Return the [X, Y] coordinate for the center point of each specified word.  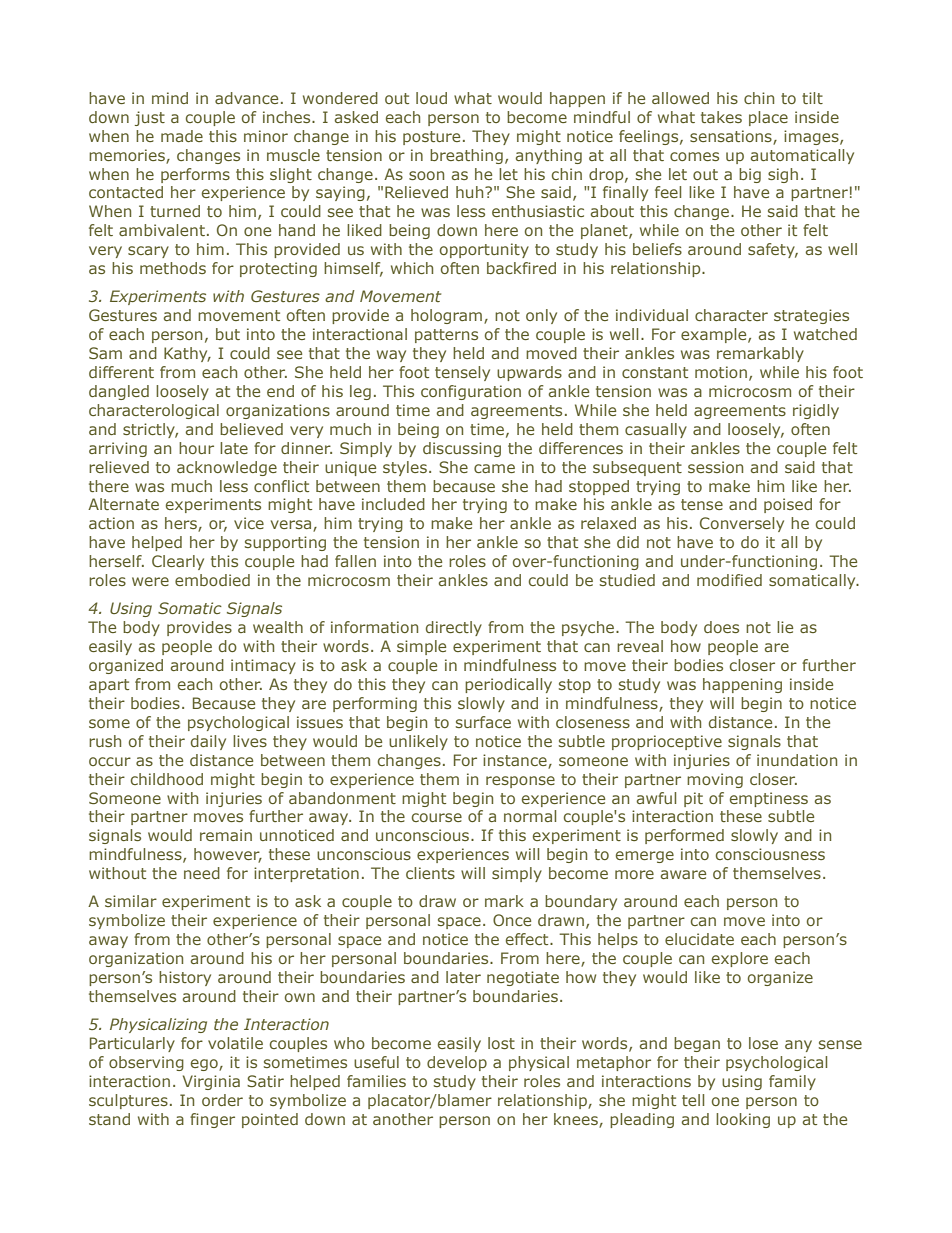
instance [516, 761]
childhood [167, 779]
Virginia [211, 1082]
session [715, 467]
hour [196, 448]
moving [715, 780]
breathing [466, 156]
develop [457, 1063]
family [792, 1082]
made [182, 136]
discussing [462, 449]
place [768, 118]
